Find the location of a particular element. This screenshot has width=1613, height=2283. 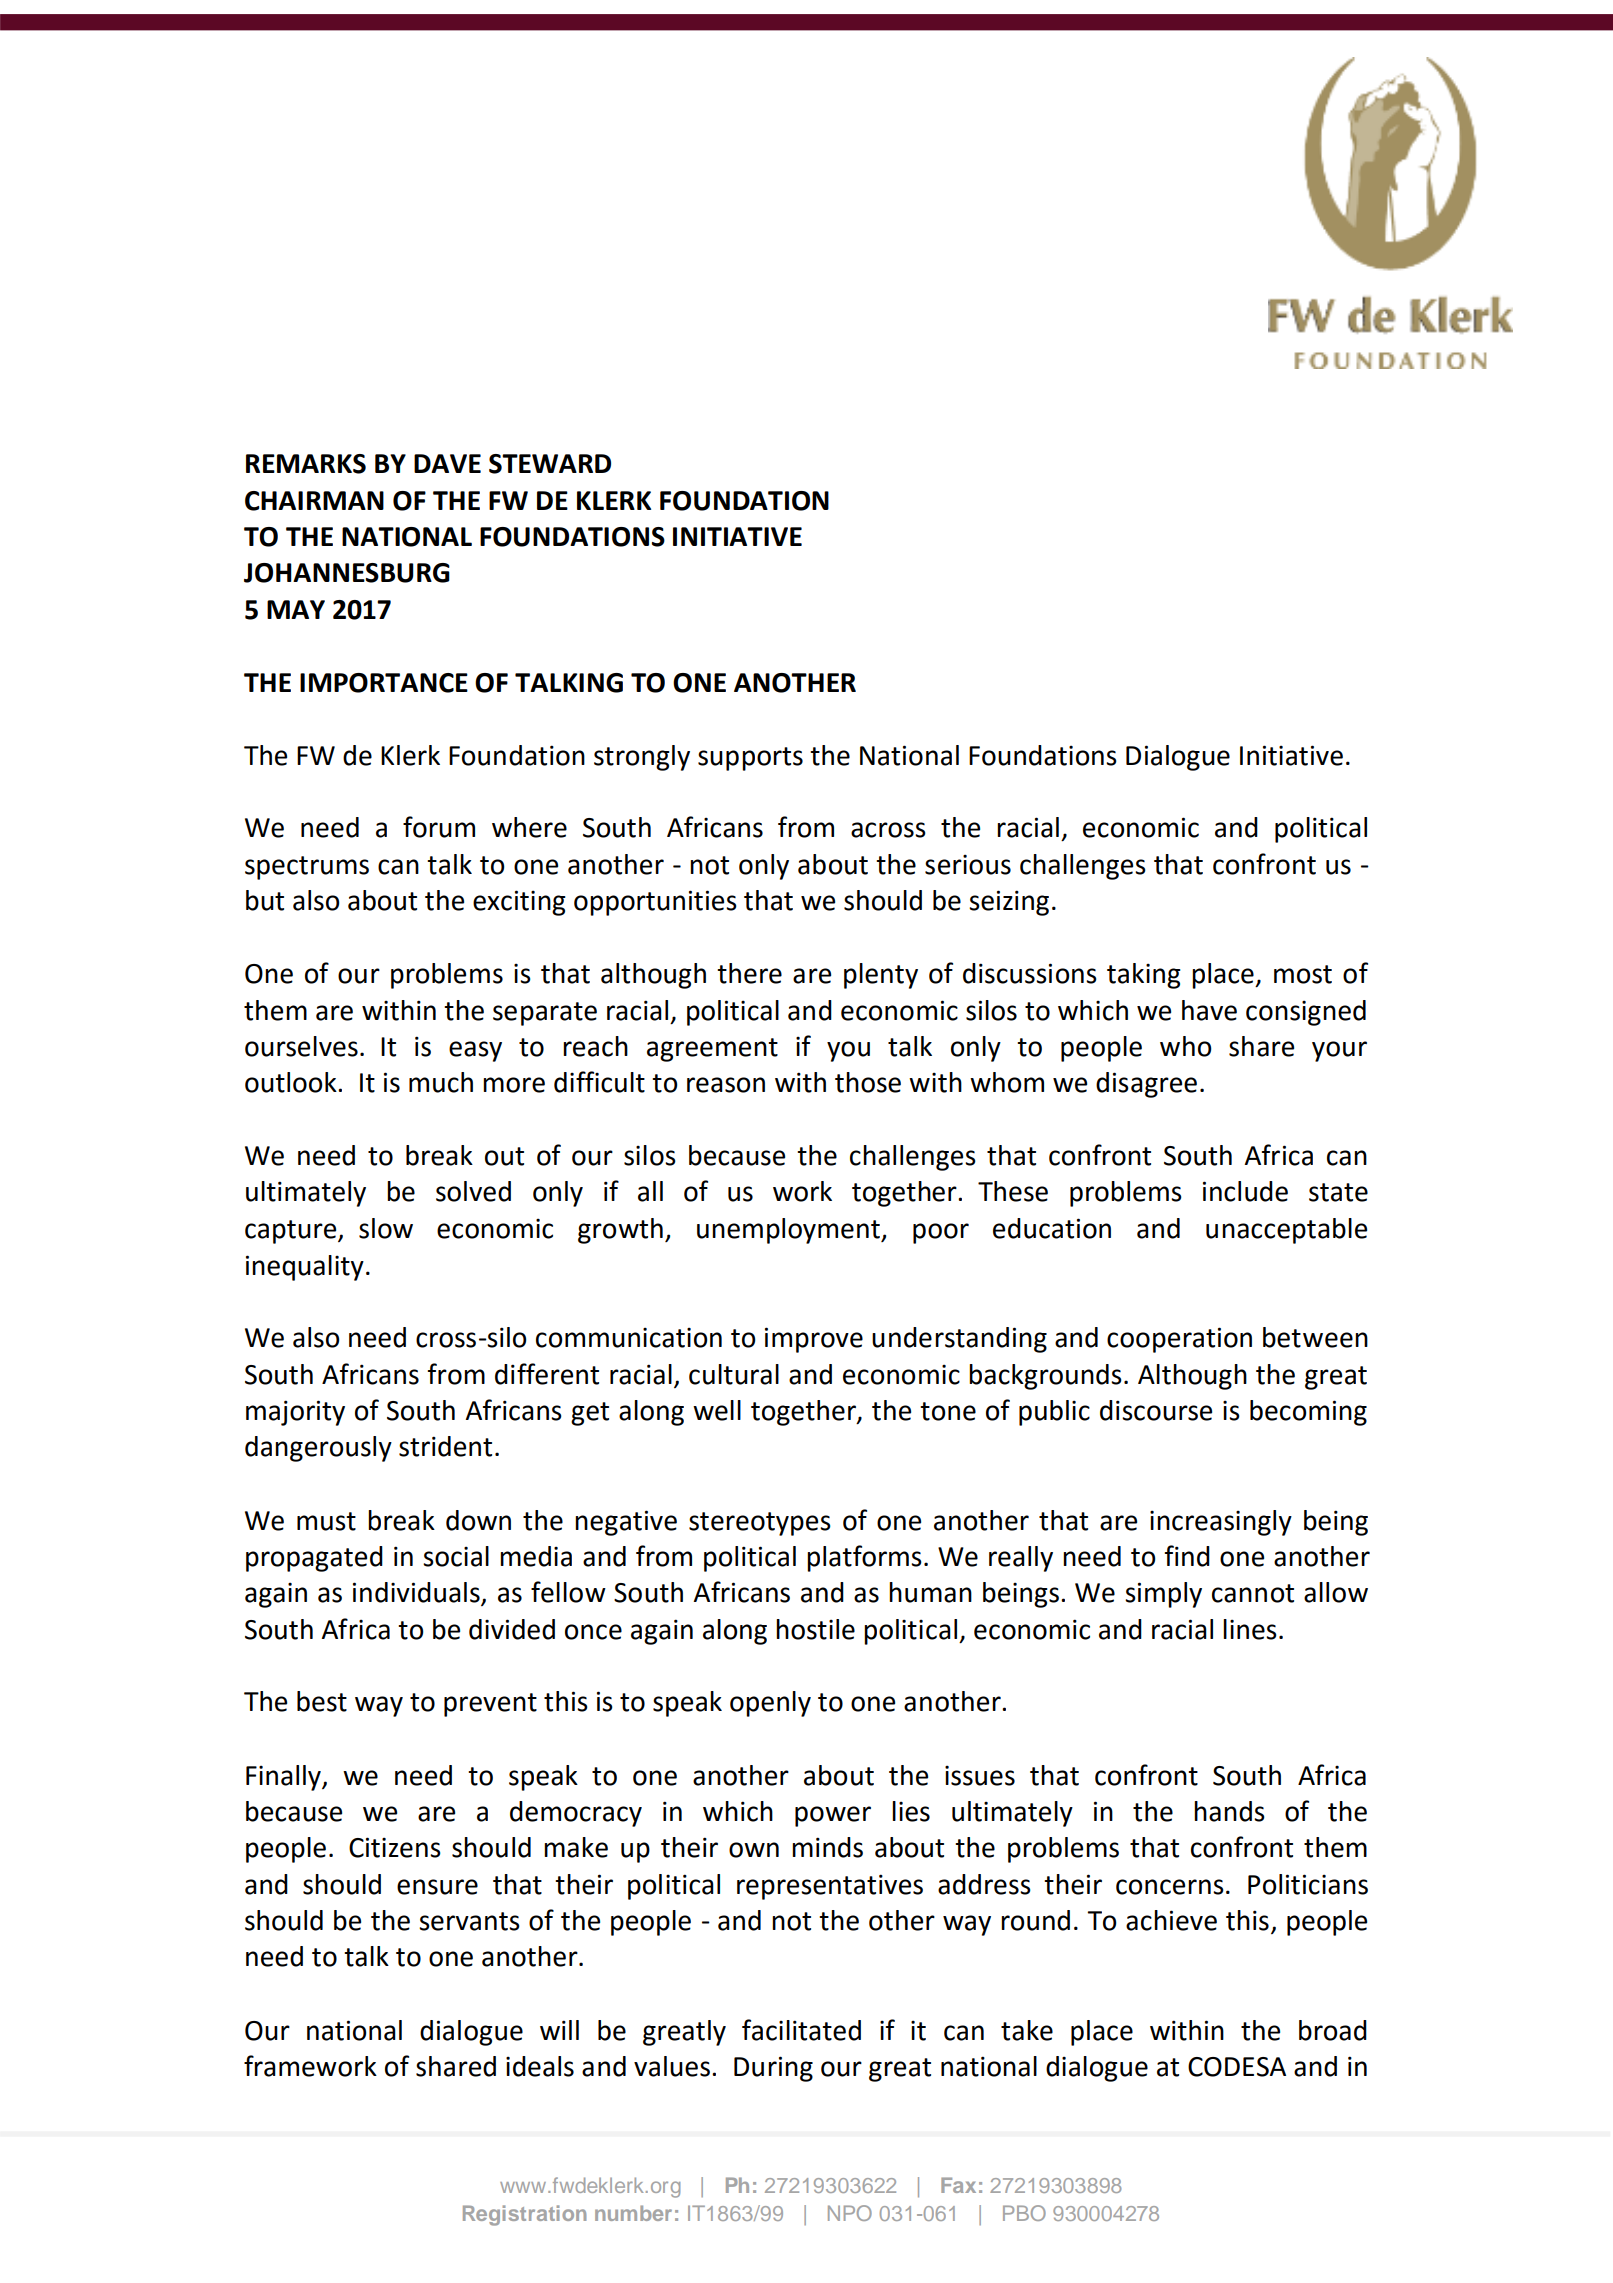

serious is located at coordinates (968, 865).
